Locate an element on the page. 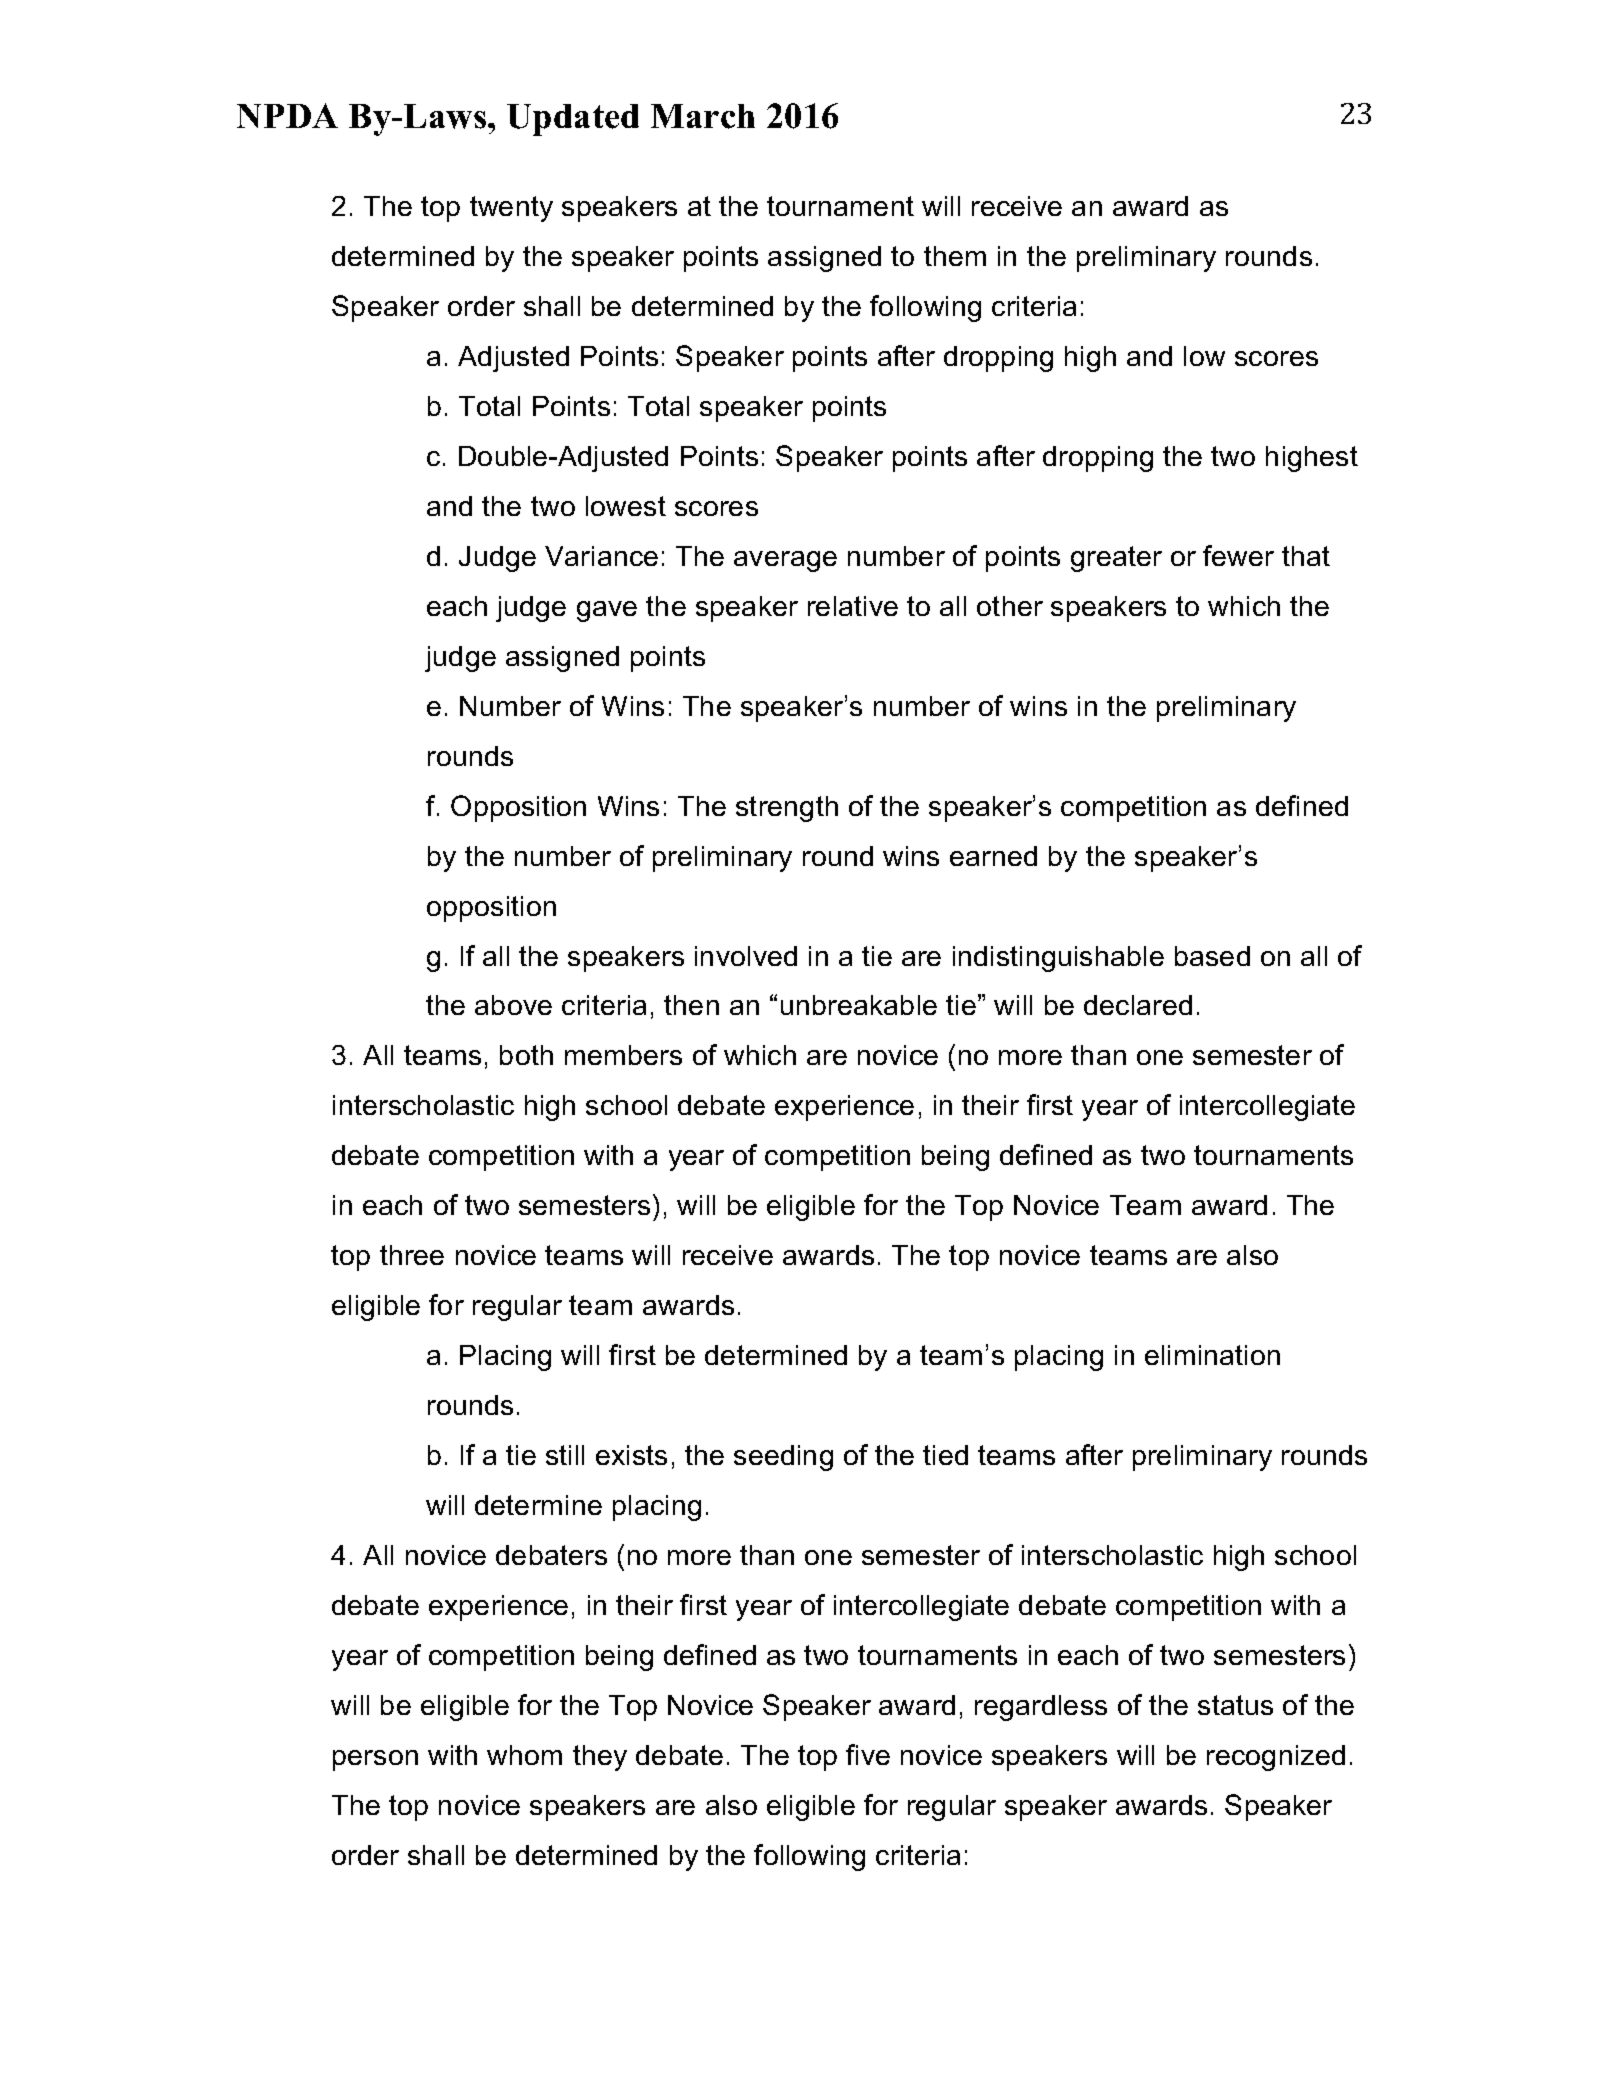  whom is located at coordinates (524, 1755).
